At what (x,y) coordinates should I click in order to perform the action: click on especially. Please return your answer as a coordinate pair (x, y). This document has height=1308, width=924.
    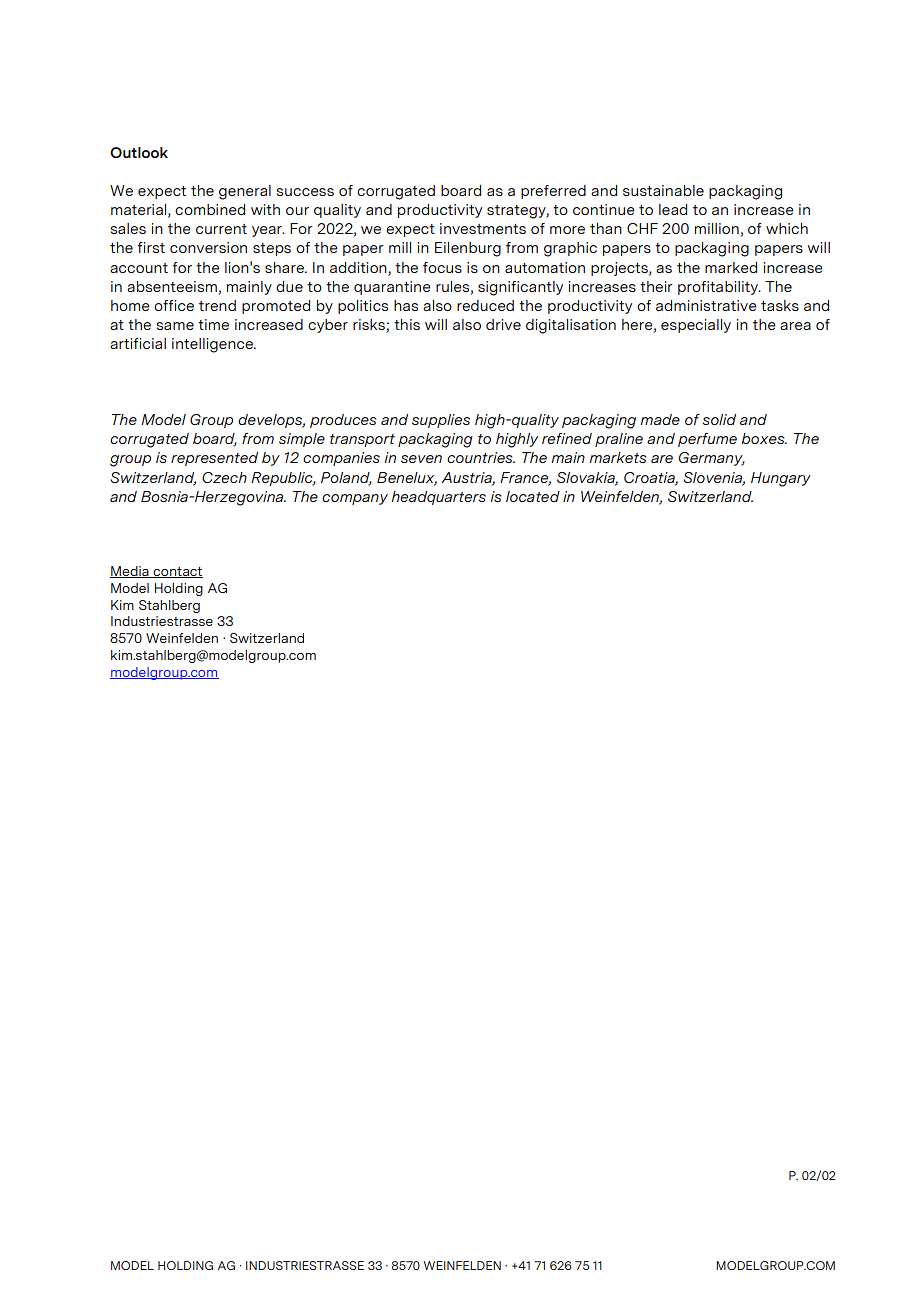
    Looking at the image, I should click on (696, 326).
